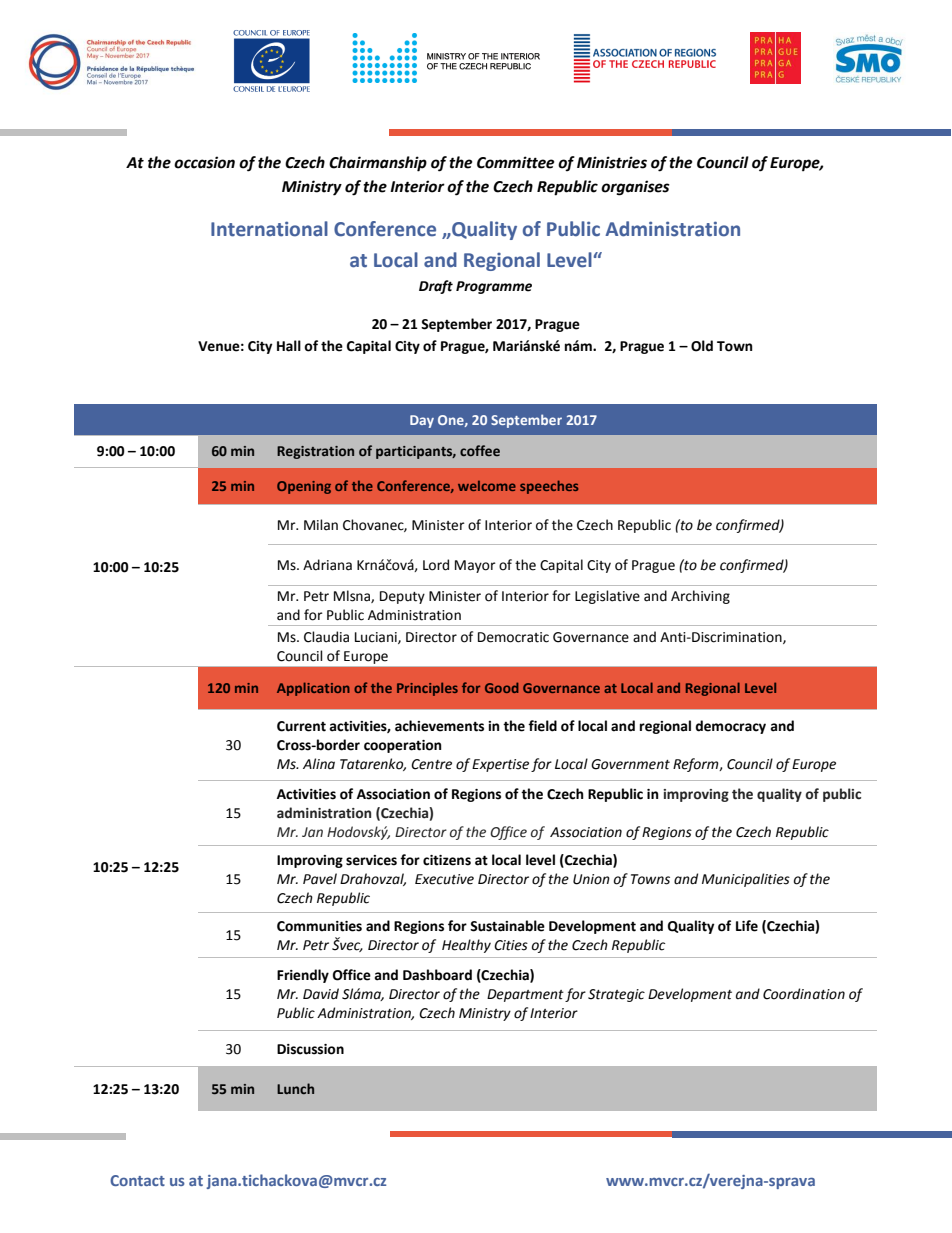 Image resolution: width=952 pixels, height=1233 pixels. Describe the element at coordinates (313, 689) in the screenshot. I see `Application` at that location.
